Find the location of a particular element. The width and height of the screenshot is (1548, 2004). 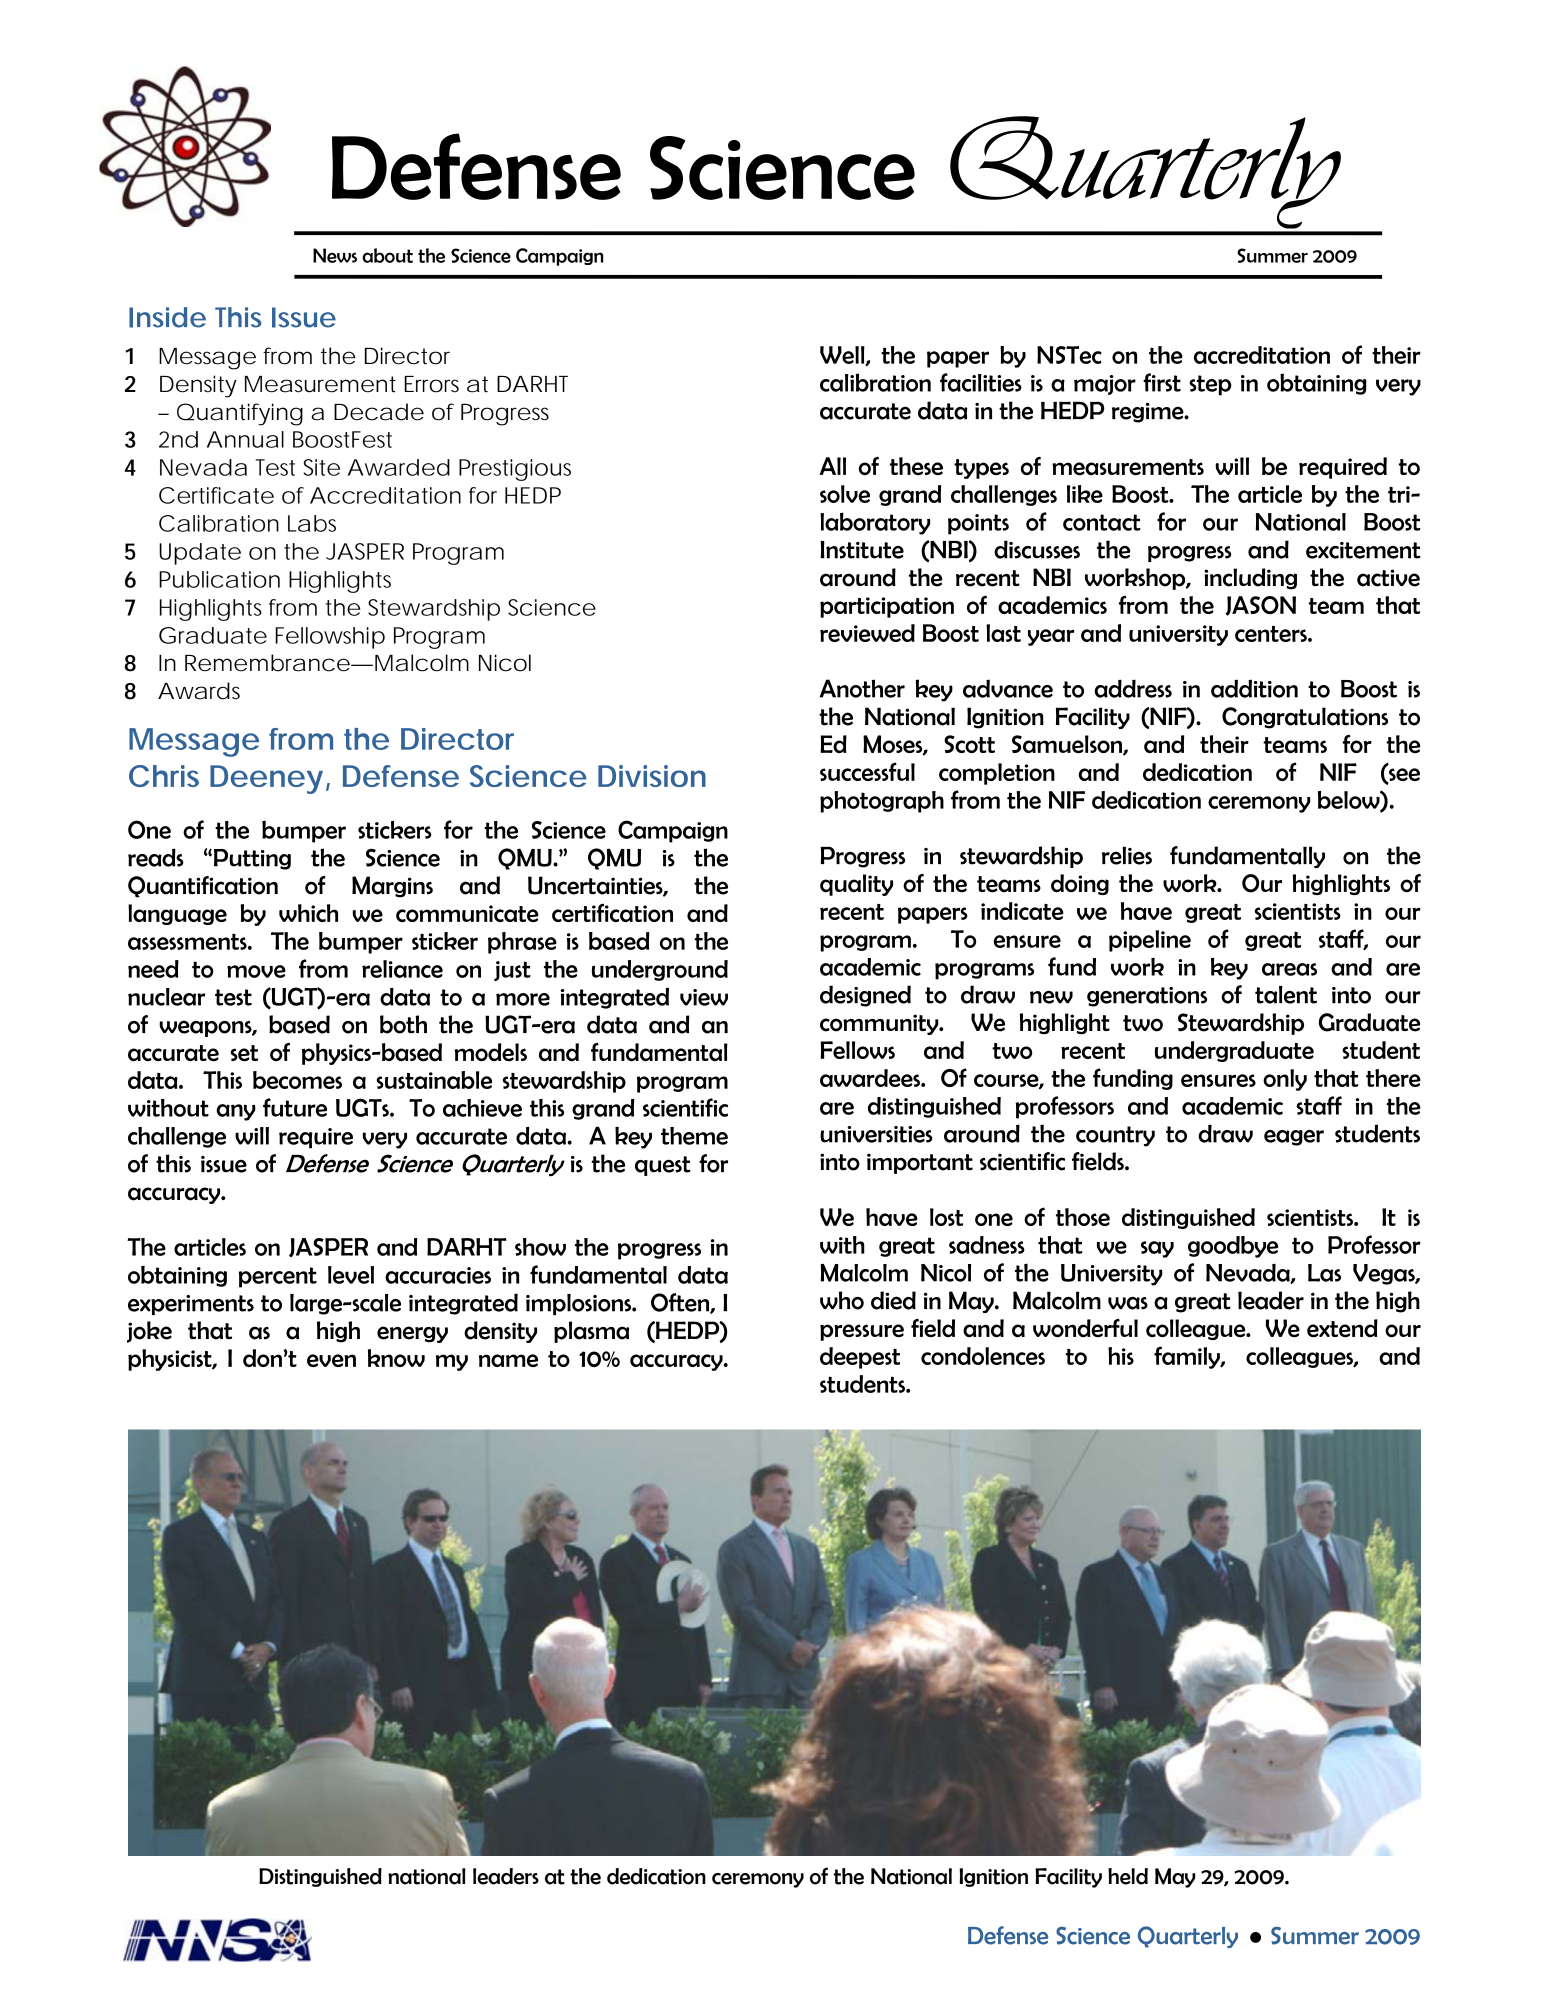

facilities is located at coordinates (981, 382).
